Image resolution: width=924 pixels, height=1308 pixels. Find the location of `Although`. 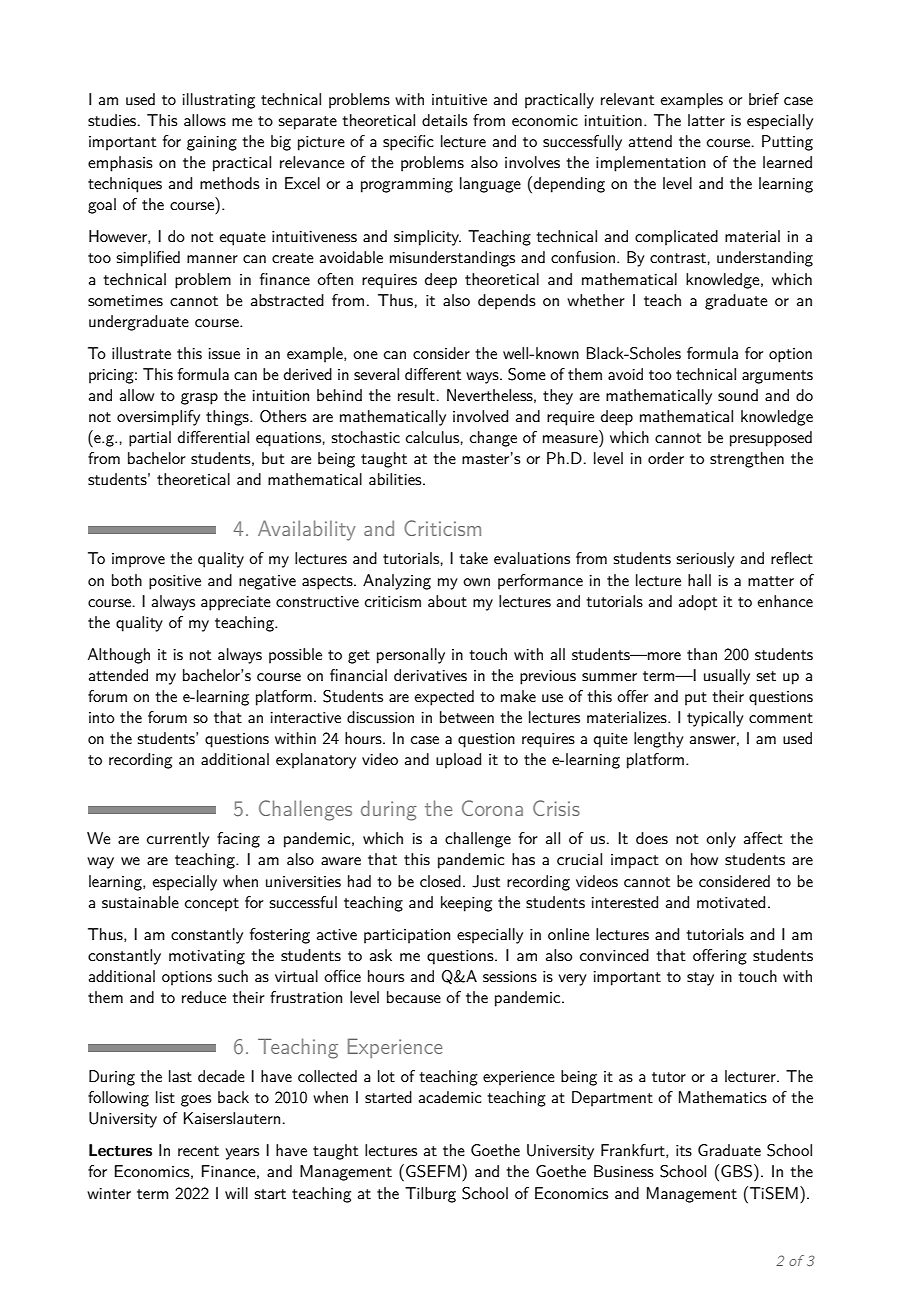

Although is located at coordinates (119, 656).
